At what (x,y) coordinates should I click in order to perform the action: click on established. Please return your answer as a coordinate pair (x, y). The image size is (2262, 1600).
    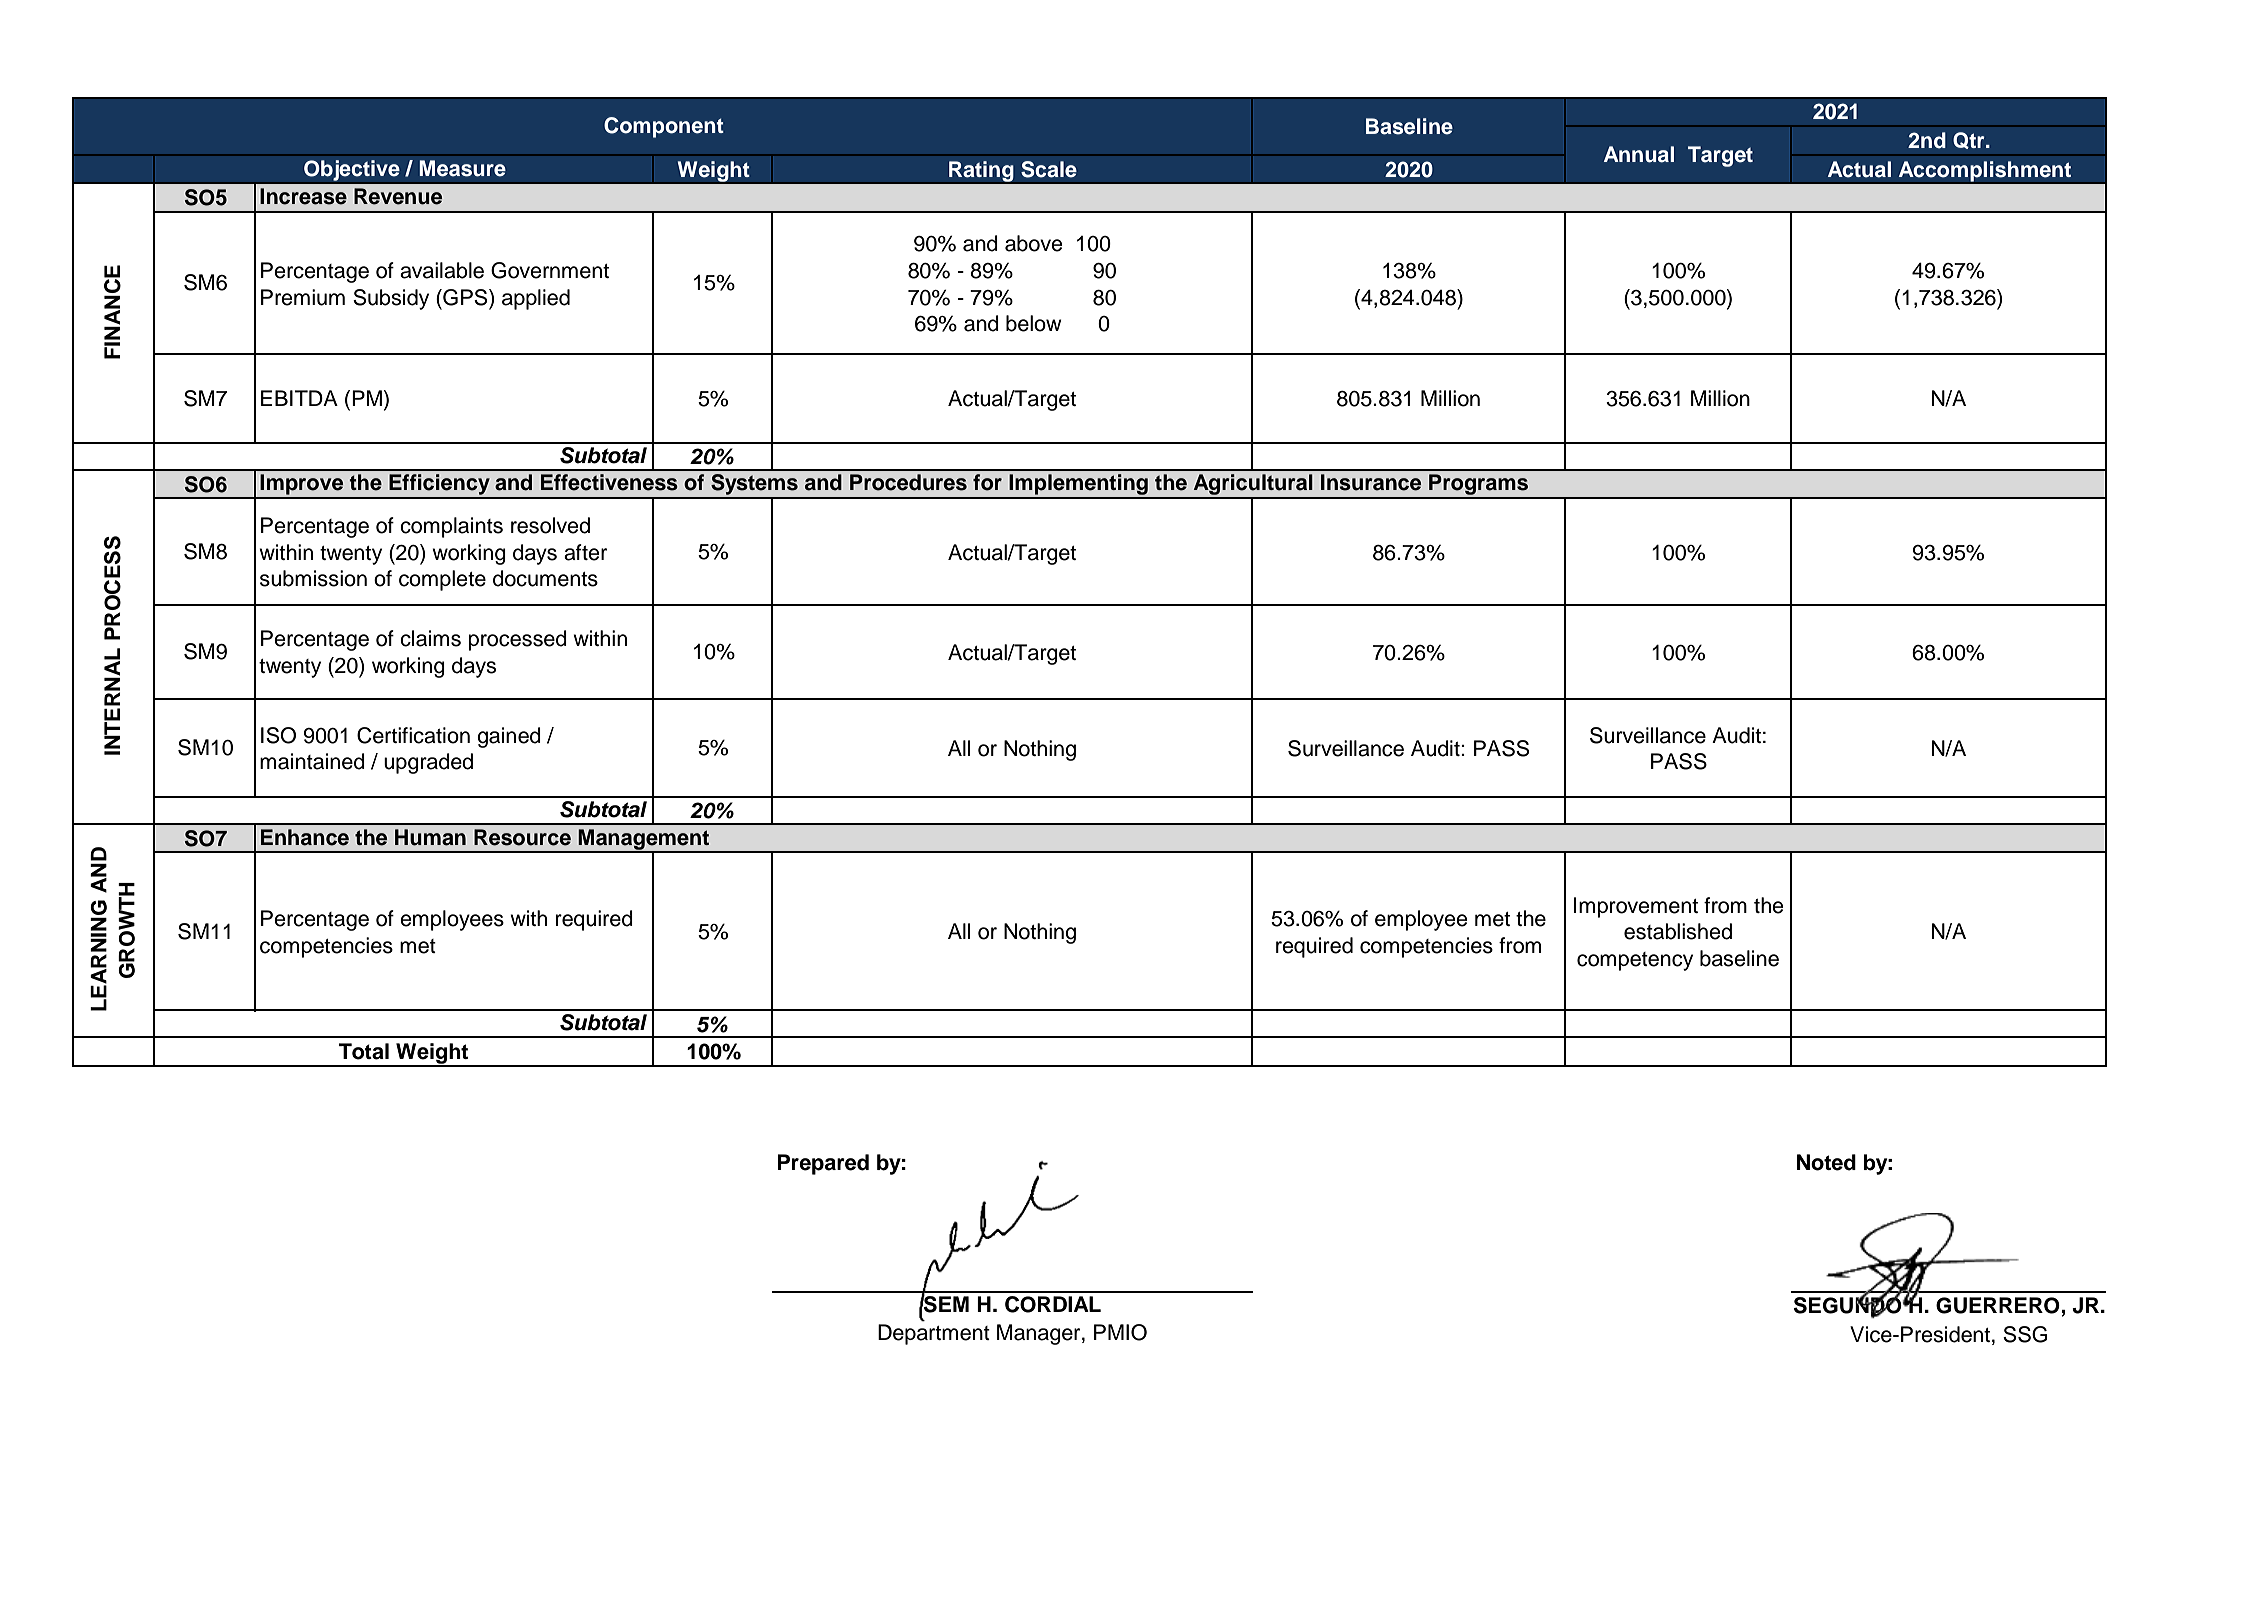
    Looking at the image, I should click on (1678, 931).
